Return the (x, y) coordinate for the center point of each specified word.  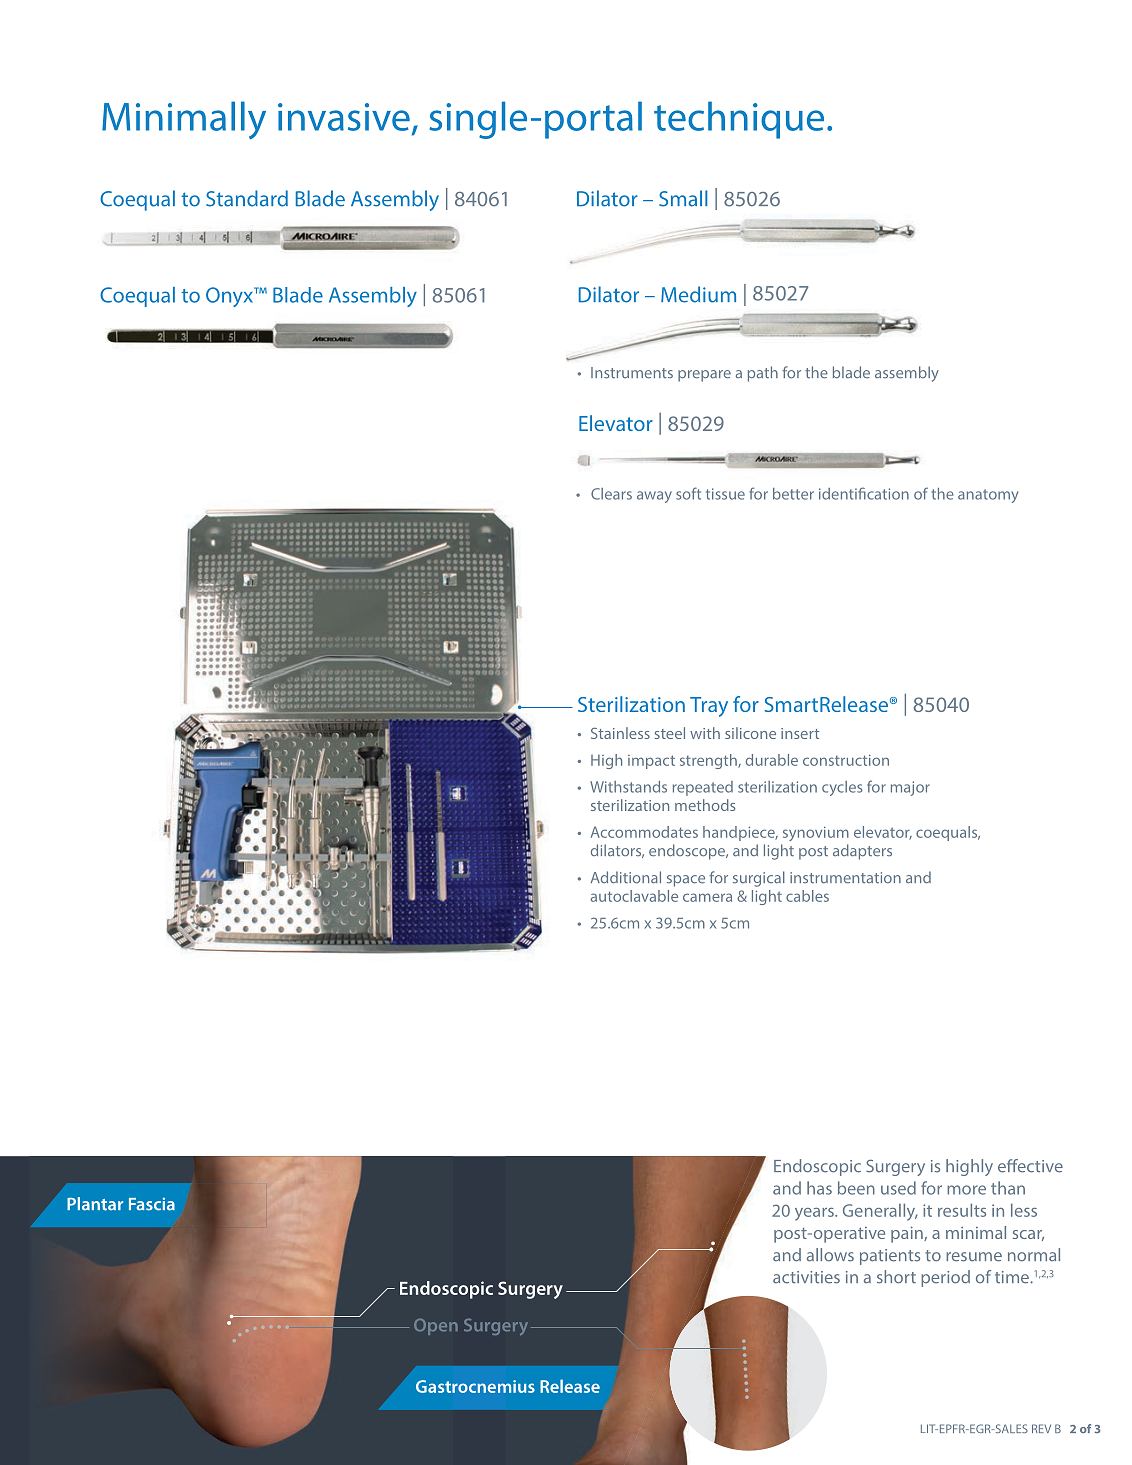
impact (651, 762)
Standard (247, 198)
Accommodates (644, 832)
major (910, 788)
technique (739, 120)
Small (683, 198)
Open (436, 1327)
